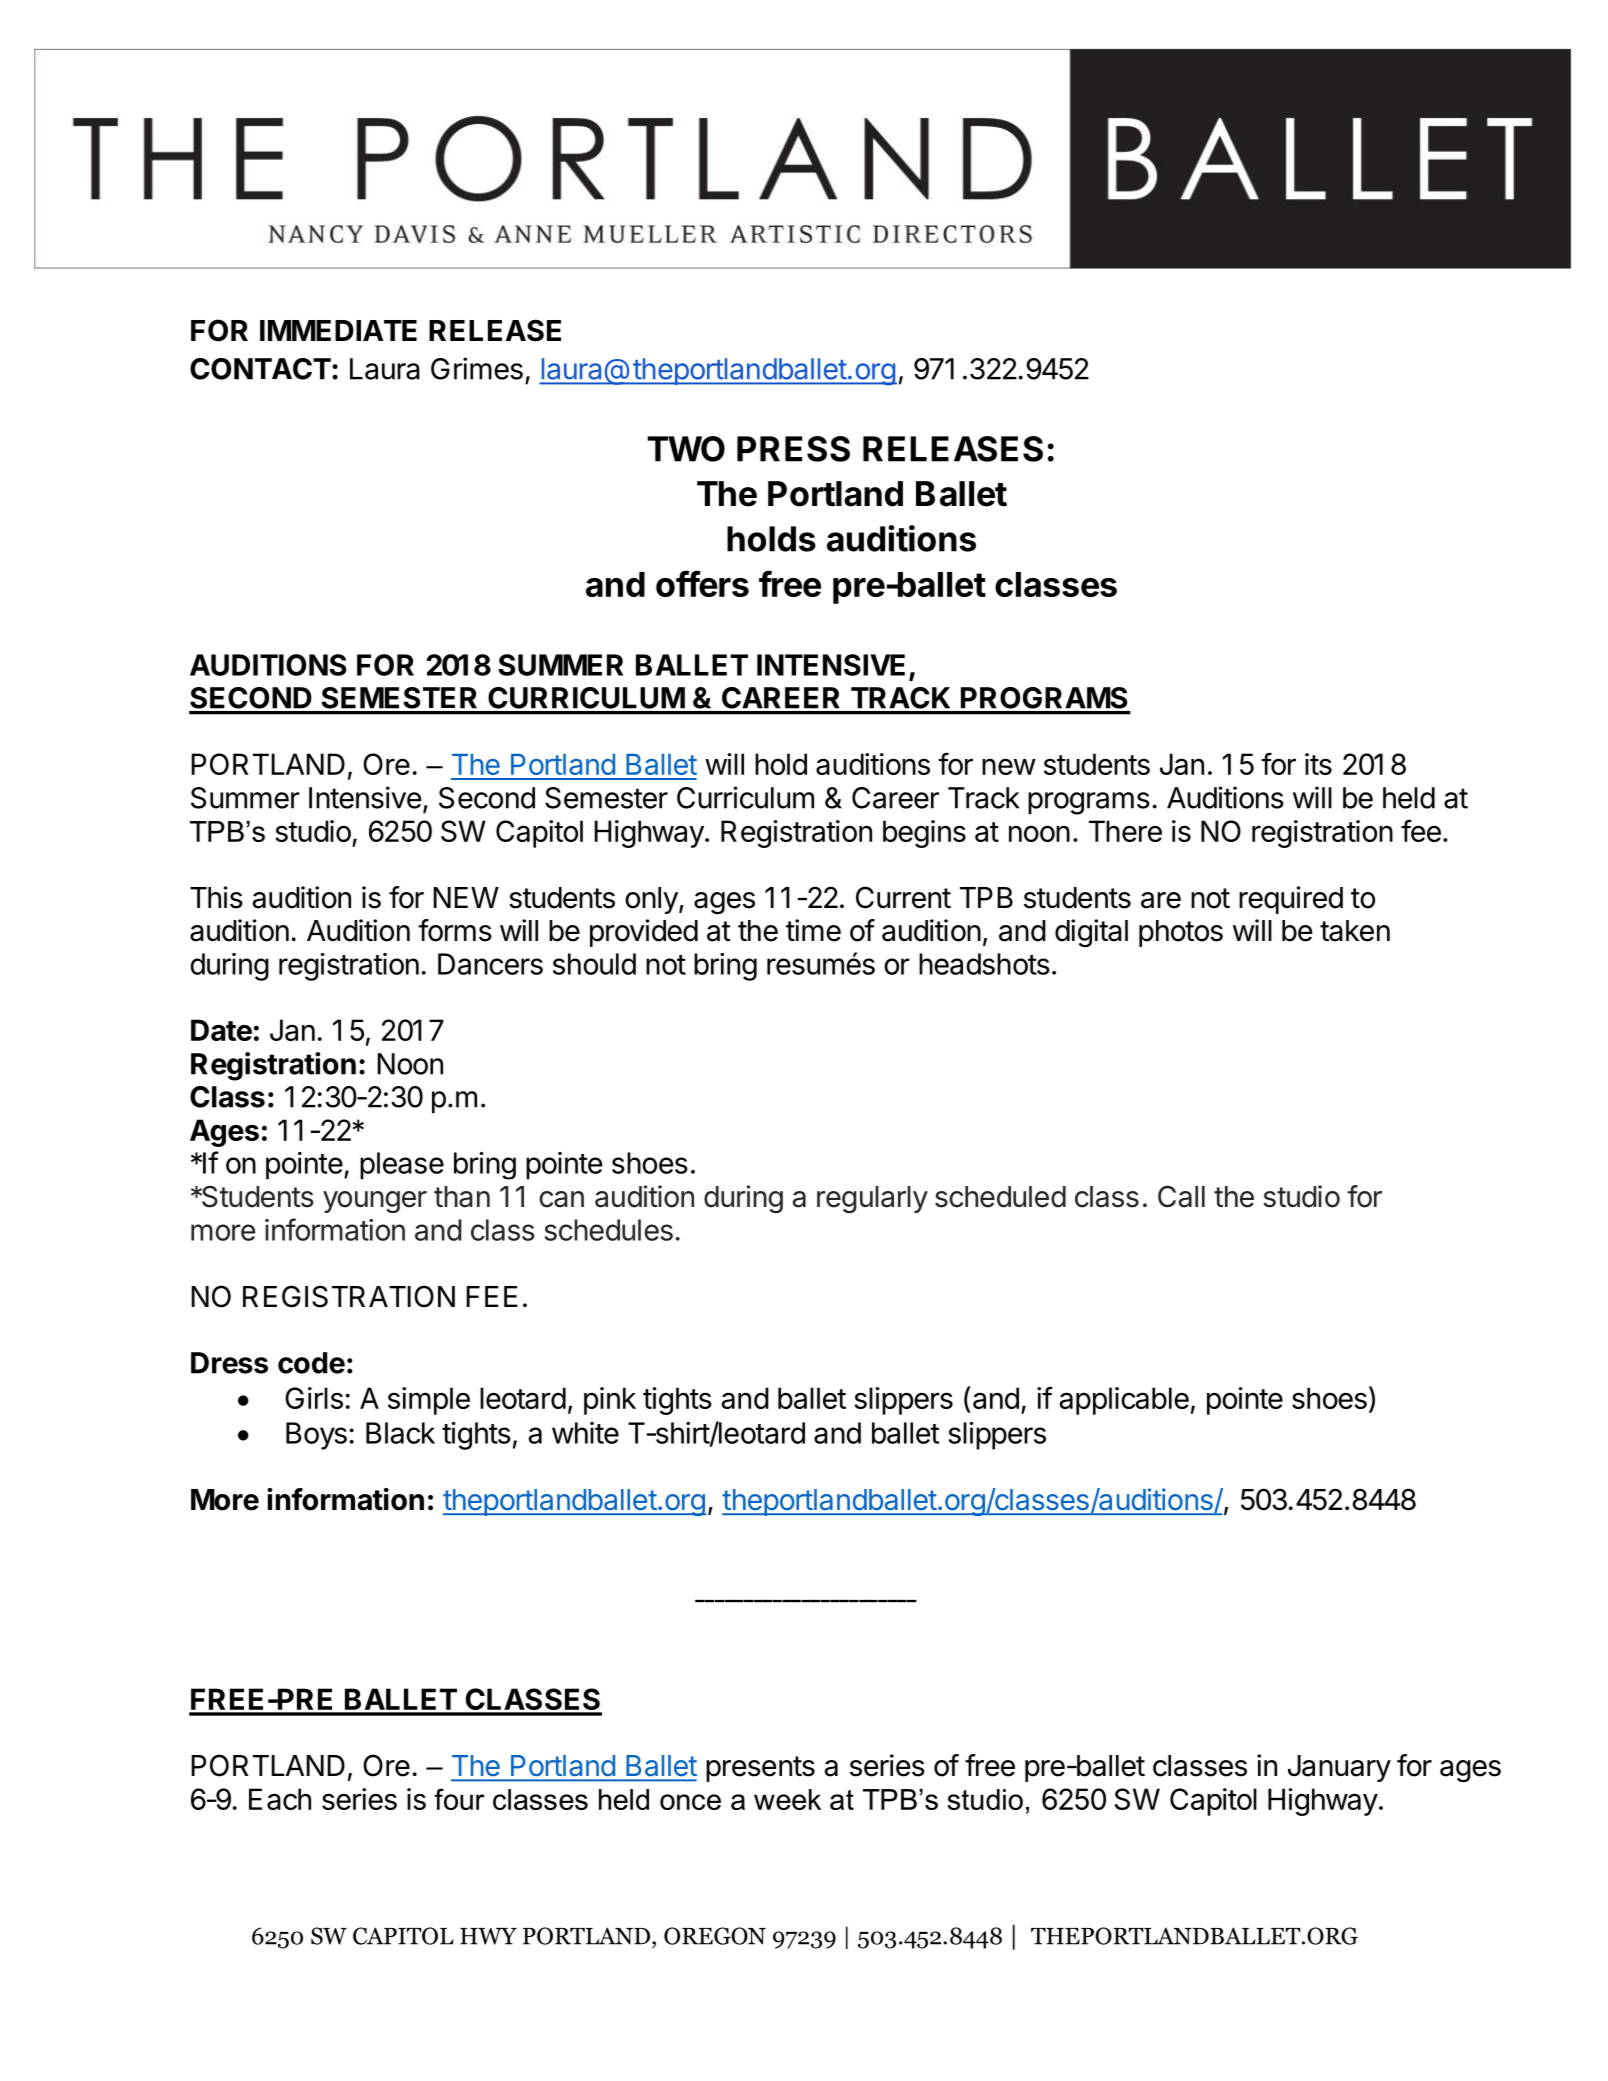 This screenshot has height=2081, width=1608. Describe the element at coordinates (585, 1433) in the screenshot. I see `white` at that location.
